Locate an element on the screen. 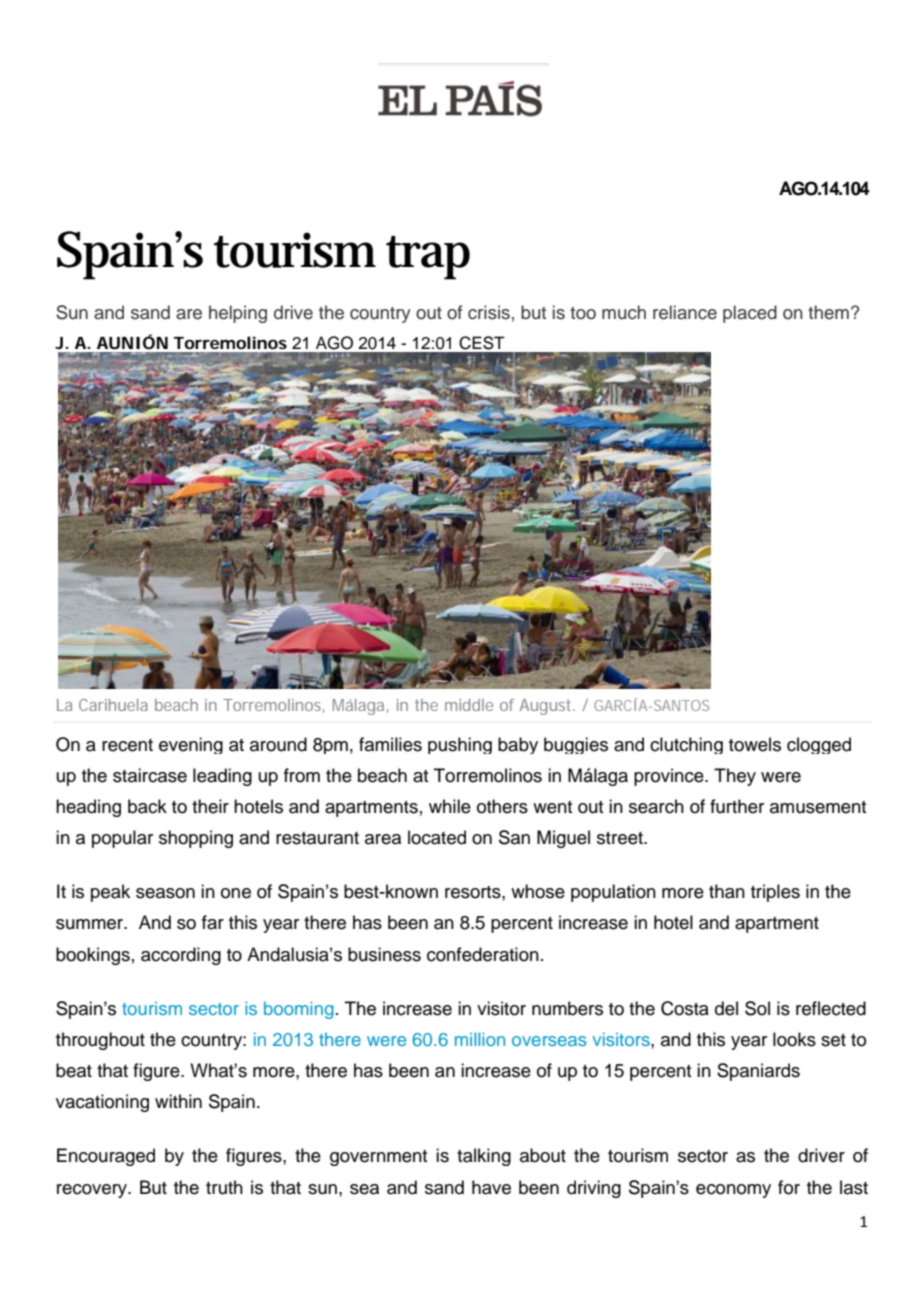 The width and height of the screenshot is (924, 1308). talking is located at coordinates (484, 1157).
